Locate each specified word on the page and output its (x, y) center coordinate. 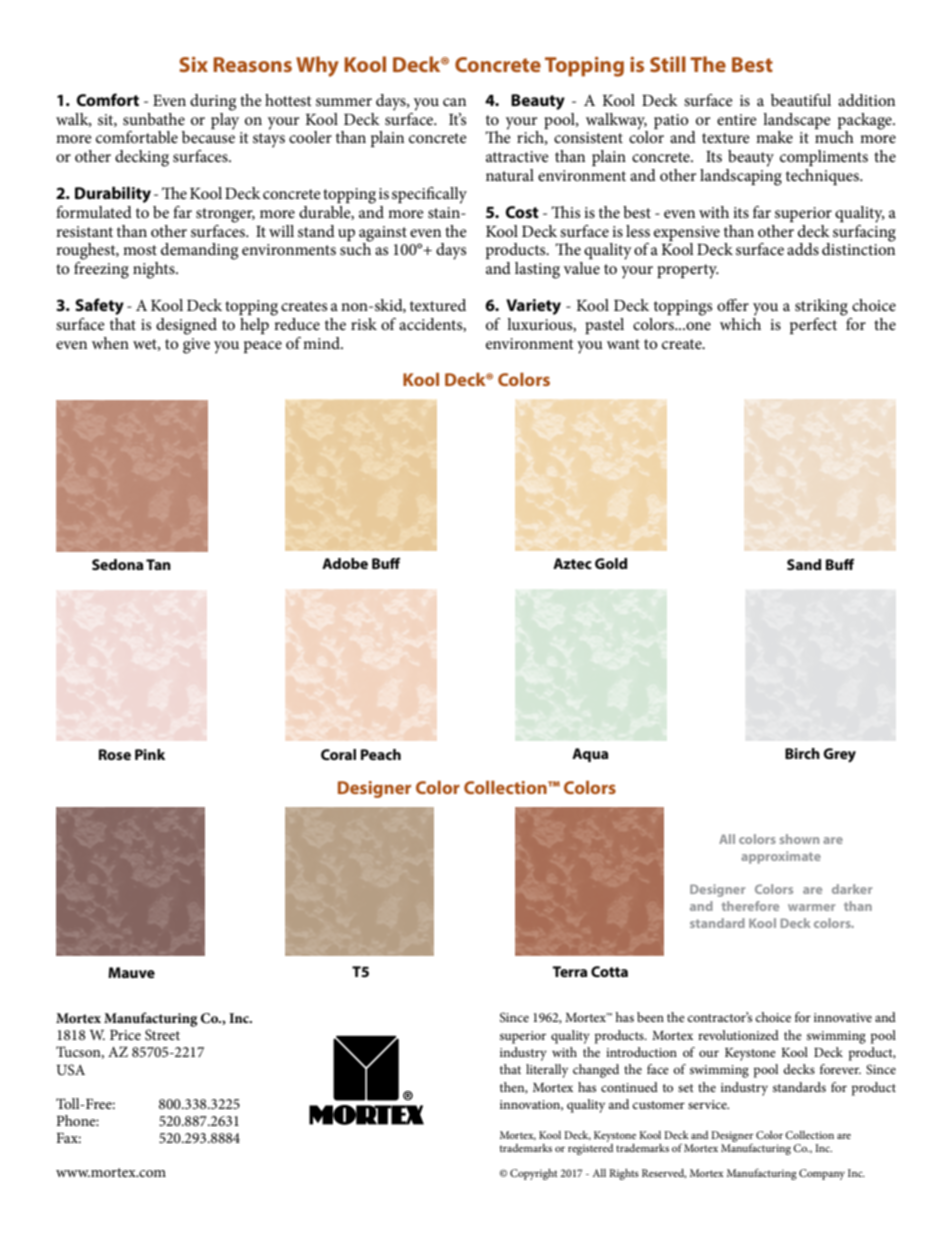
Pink (150, 754)
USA (70, 1070)
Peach (381, 754)
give (196, 346)
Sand (804, 564)
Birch (802, 753)
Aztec (572, 563)
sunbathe (154, 119)
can (454, 102)
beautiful (801, 100)
